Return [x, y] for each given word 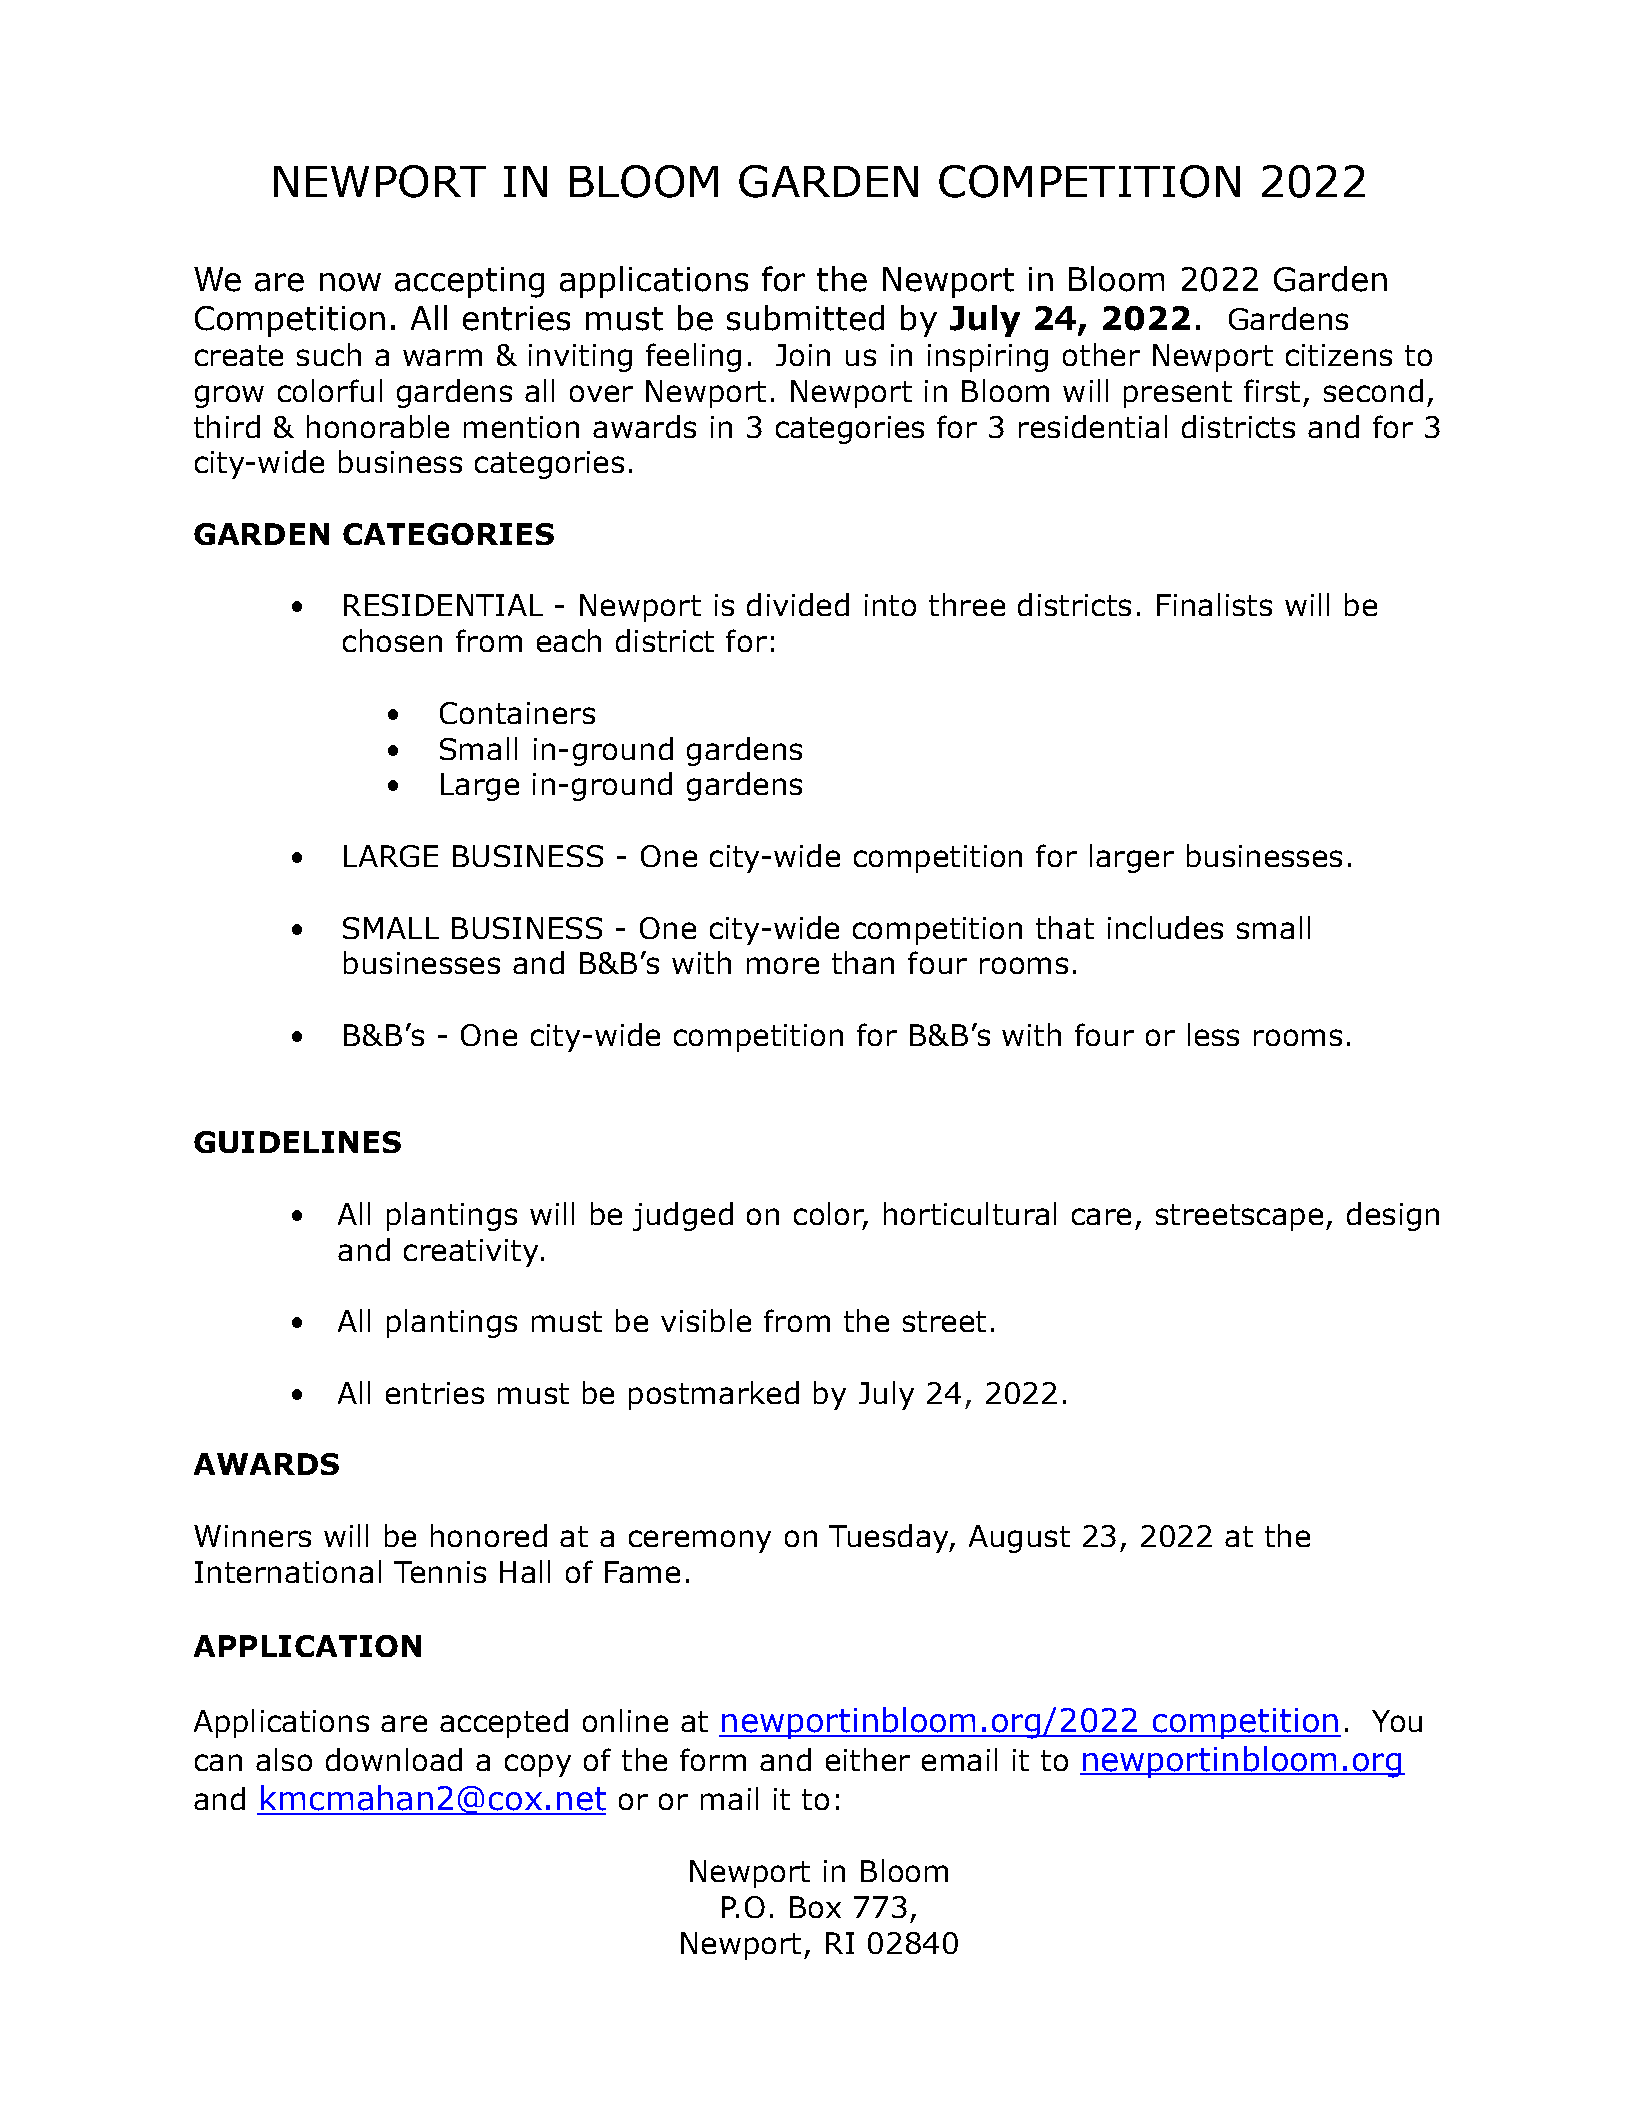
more [783, 965]
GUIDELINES [297, 1142]
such [329, 354]
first [1272, 390]
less [1213, 1034]
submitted [805, 318]
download [394, 1759]
